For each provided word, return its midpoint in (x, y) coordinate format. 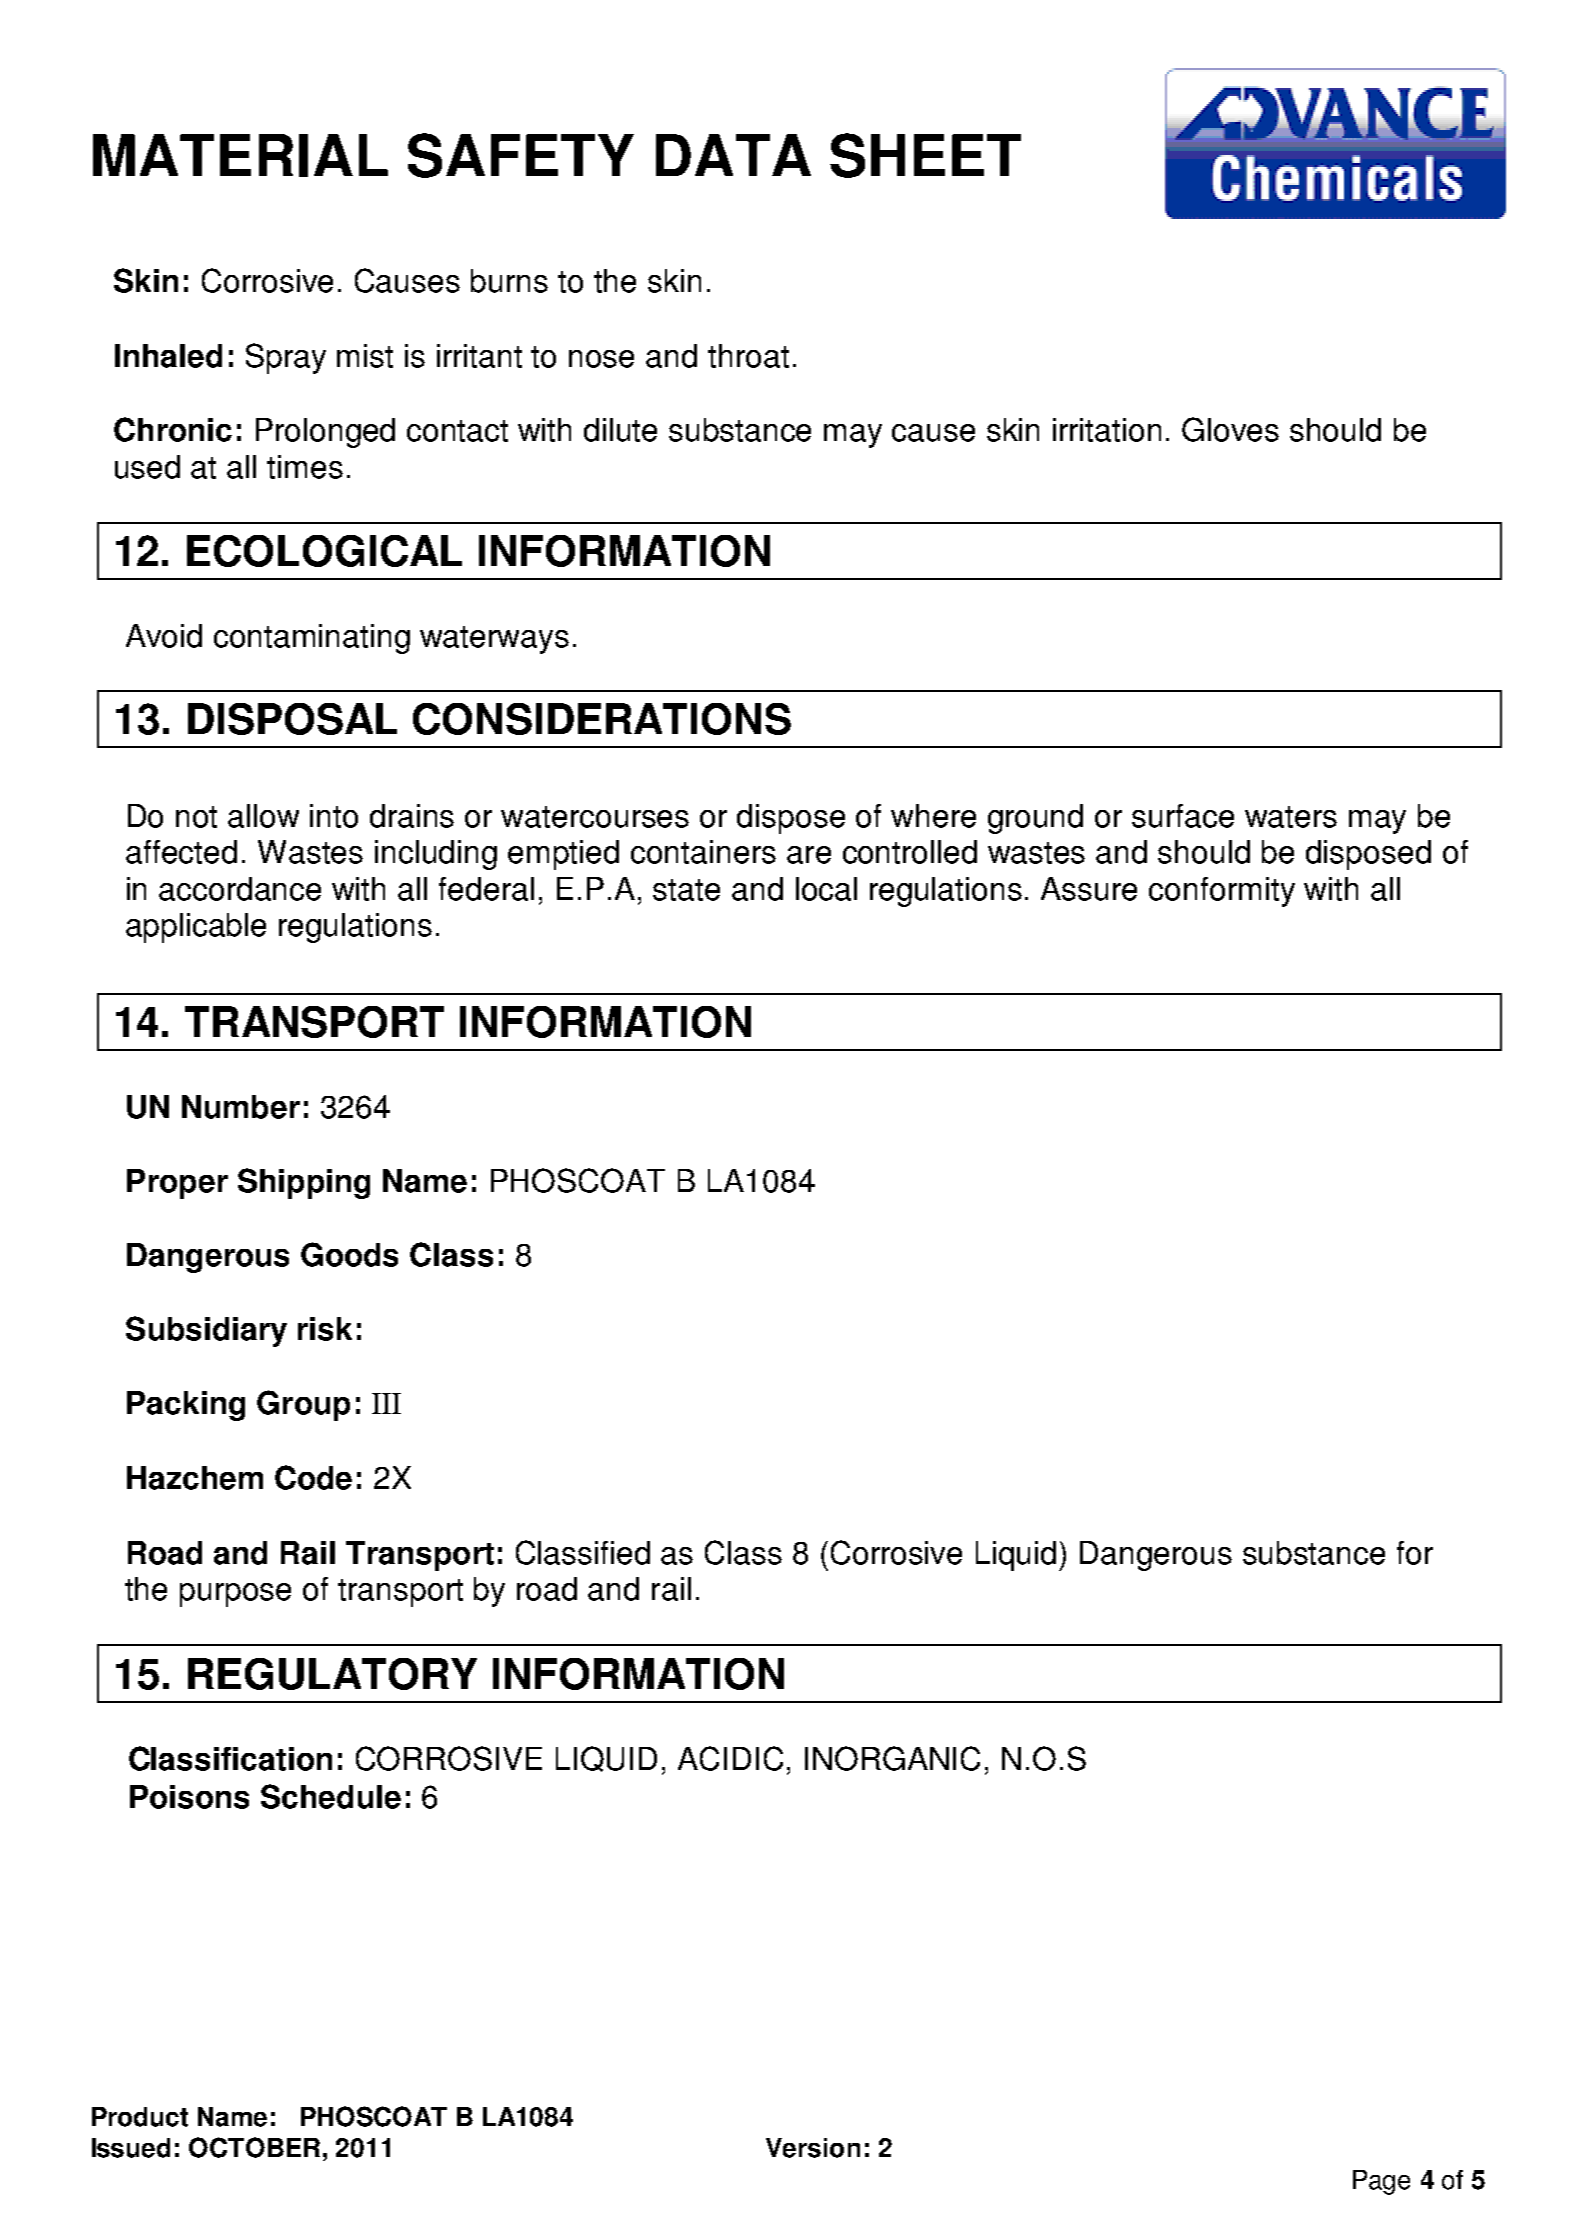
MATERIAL (240, 155)
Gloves (1230, 429)
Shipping (304, 1183)
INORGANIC (892, 1758)
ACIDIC (730, 1758)
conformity (1222, 892)
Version (813, 2148)
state (686, 890)
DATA (733, 155)
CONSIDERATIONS (602, 719)
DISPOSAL (292, 719)
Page (1381, 2182)
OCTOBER (254, 2147)
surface (1183, 816)
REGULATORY (332, 1674)
